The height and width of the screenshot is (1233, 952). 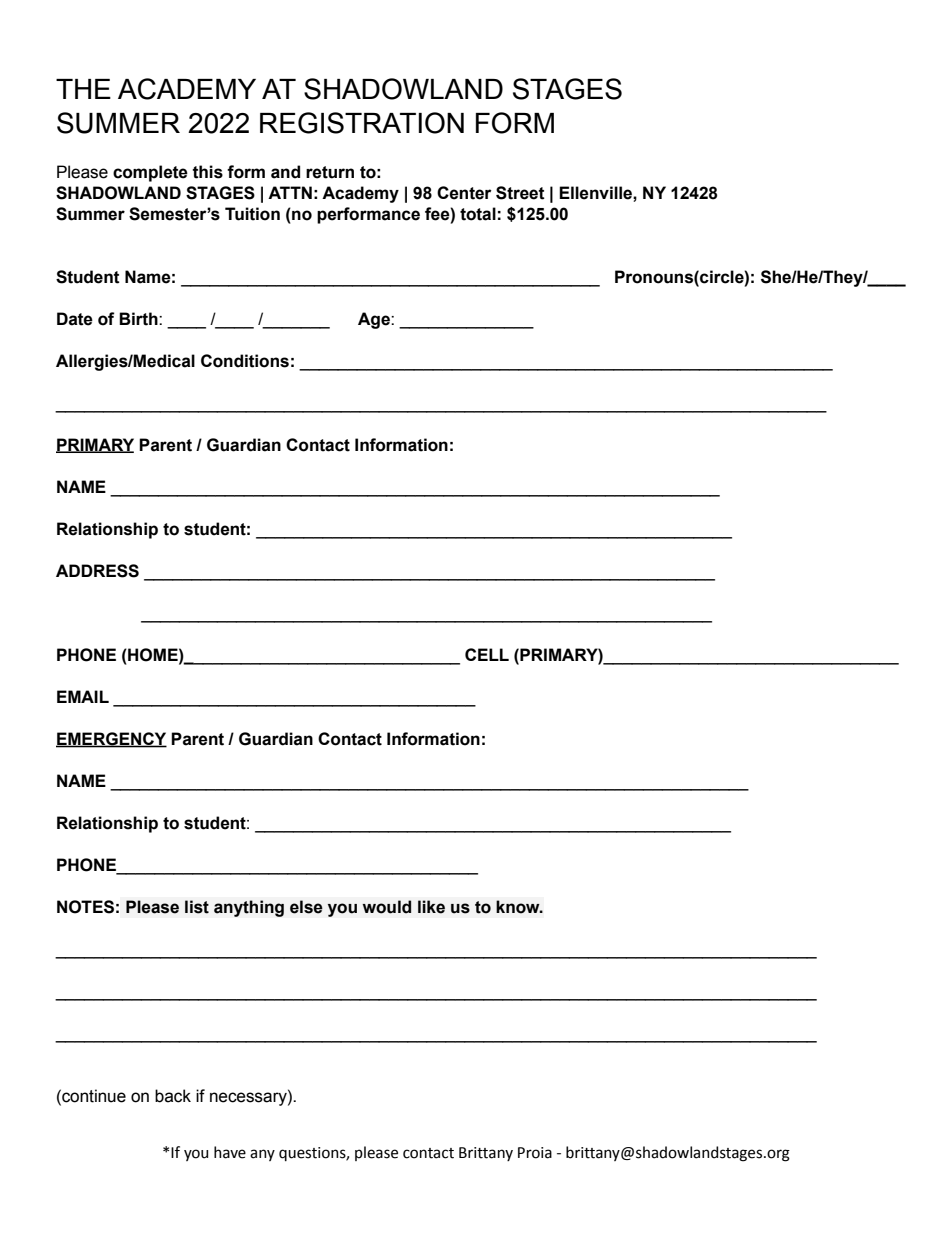 I want to click on ATTN, so click(x=290, y=192).
